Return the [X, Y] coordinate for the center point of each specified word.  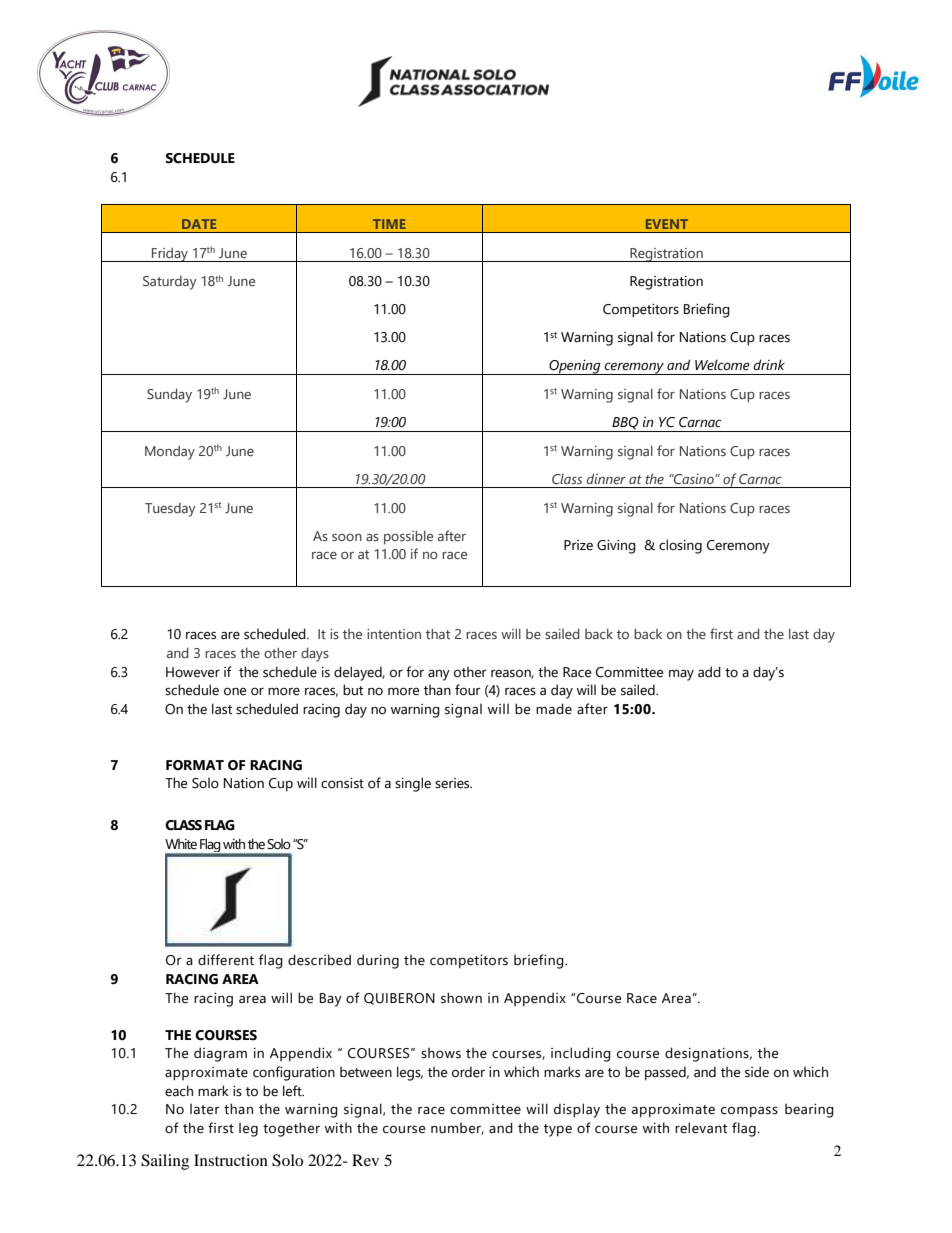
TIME [389, 224]
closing [680, 546]
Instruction [231, 1160]
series [453, 783]
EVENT [667, 224]
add [709, 672]
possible [408, 537]
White [181, 844]
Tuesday [170, 510]
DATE [199, 224]
